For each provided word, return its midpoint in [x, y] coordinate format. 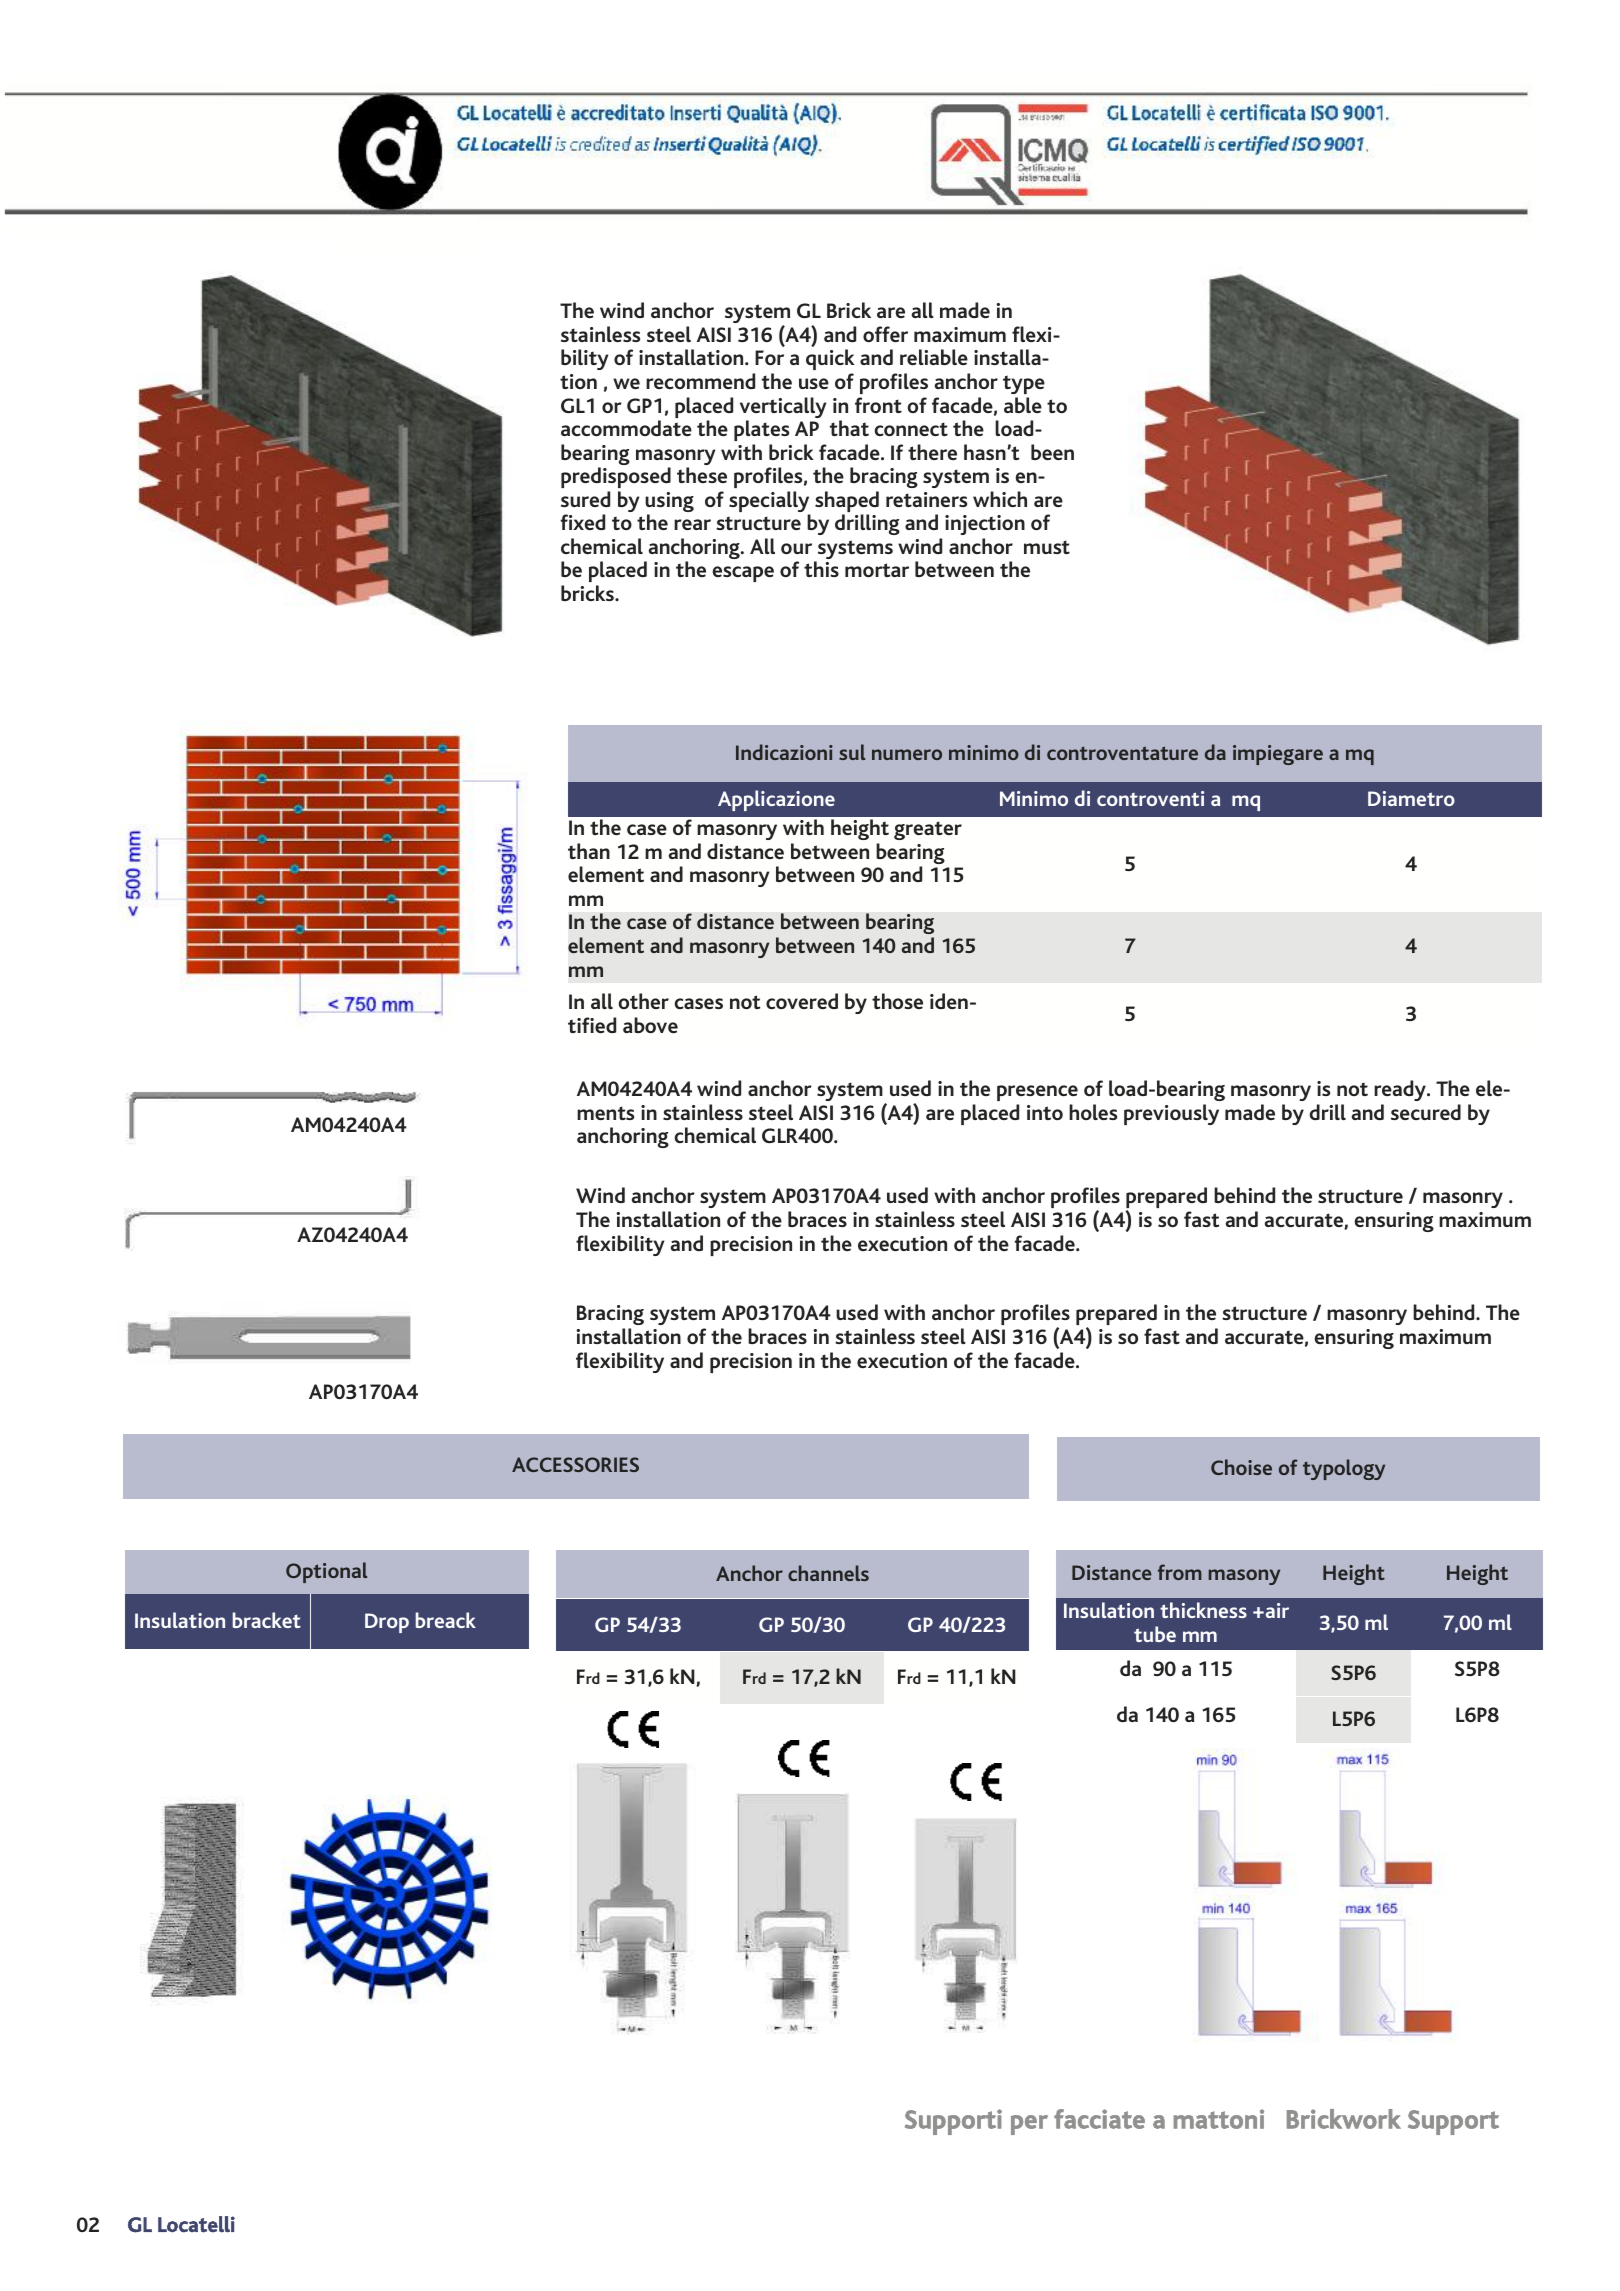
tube [1155, 1634]
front [878, 405]
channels [828, 1573]
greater [928, 830]
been [1052, 452]
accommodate [626, 428]
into [1045, 1112]
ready [1401, 1090]
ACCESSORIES [575, 1464]
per [1029, 2125]
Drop [387, 1623]
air [1276, 1610]
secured [1426, 1112]
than [589, 851]
